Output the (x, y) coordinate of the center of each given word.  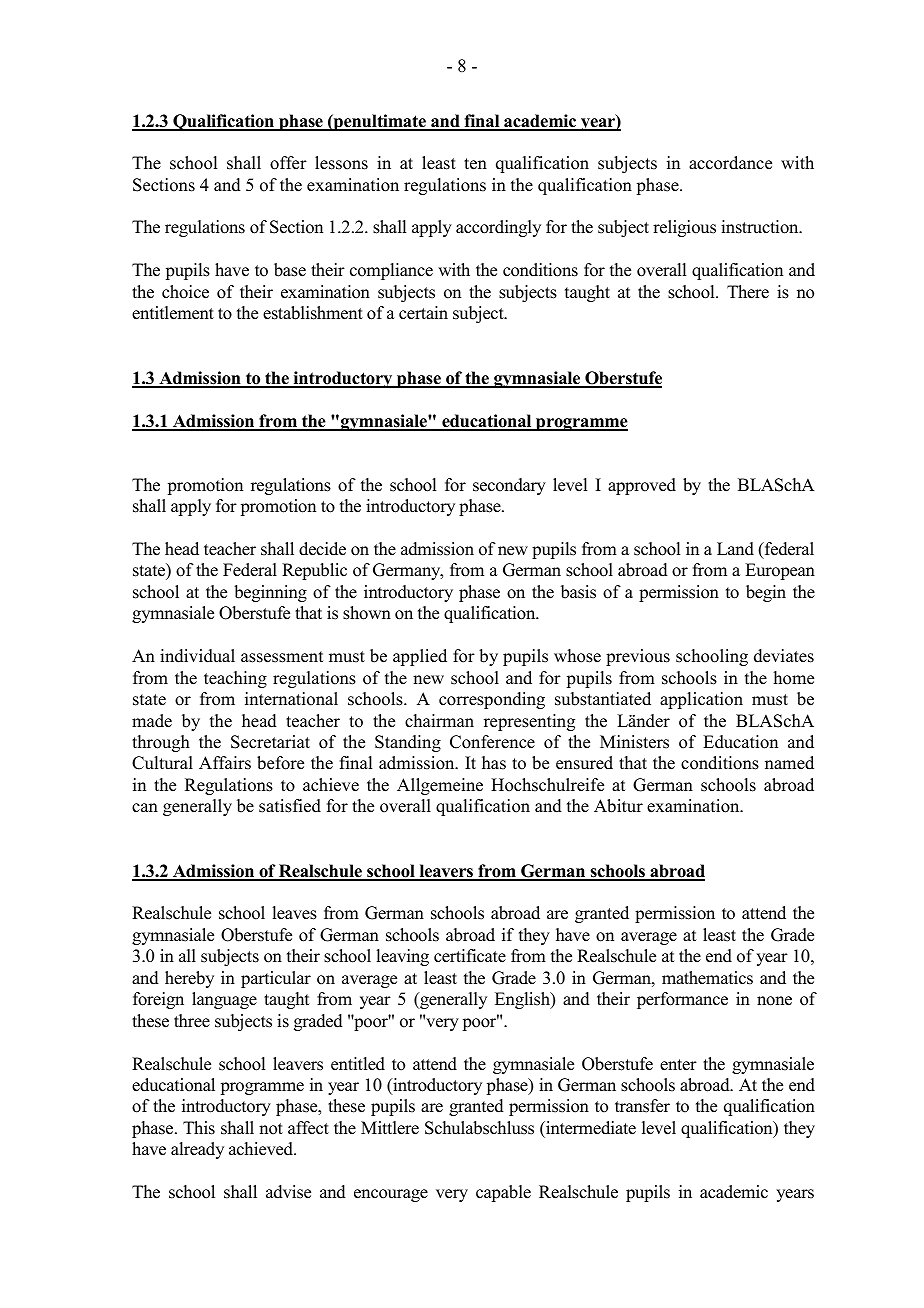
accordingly (498, 228)
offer (288, 163)
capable (503, 1193)
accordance (730, 163)
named (789, 763)
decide (322, 549)
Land (735, 549)
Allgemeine (440, 786)
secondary (509, 486)
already (197, 1150)
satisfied (290, 806)
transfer (642, 1106)
